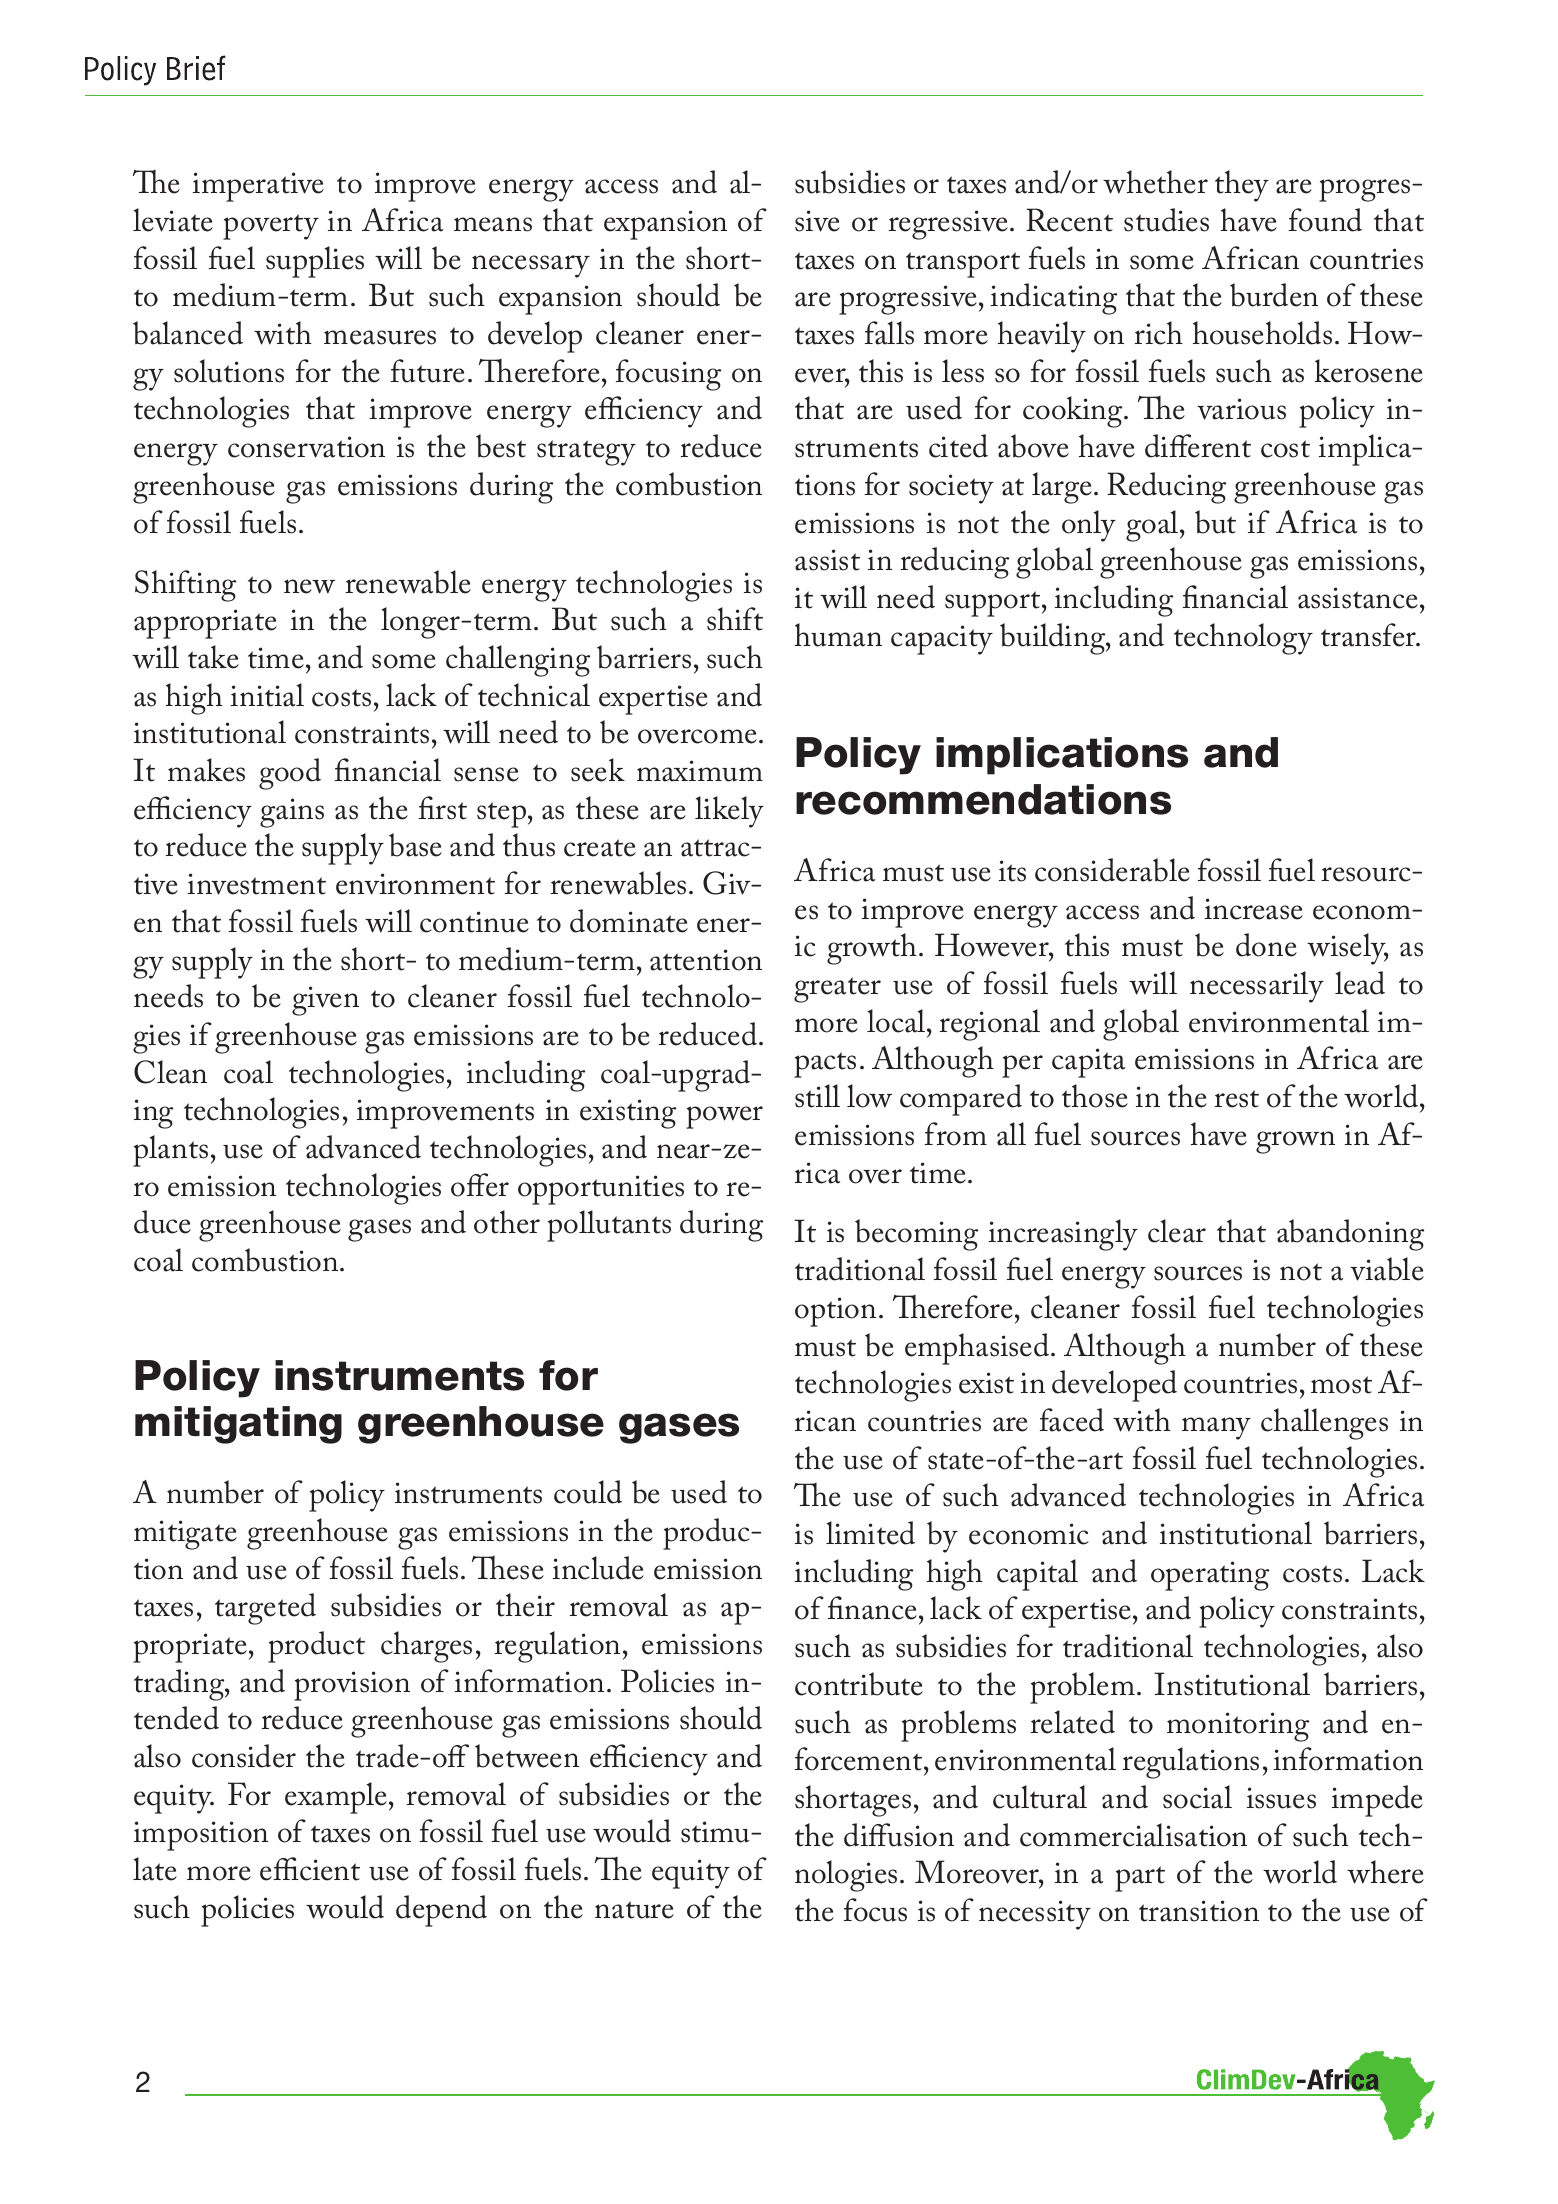 The height and width of the screenshot is (2204, 1558). Describe the element at coordinates (1242, 186) in the screenshot. I see `they` at that location.
